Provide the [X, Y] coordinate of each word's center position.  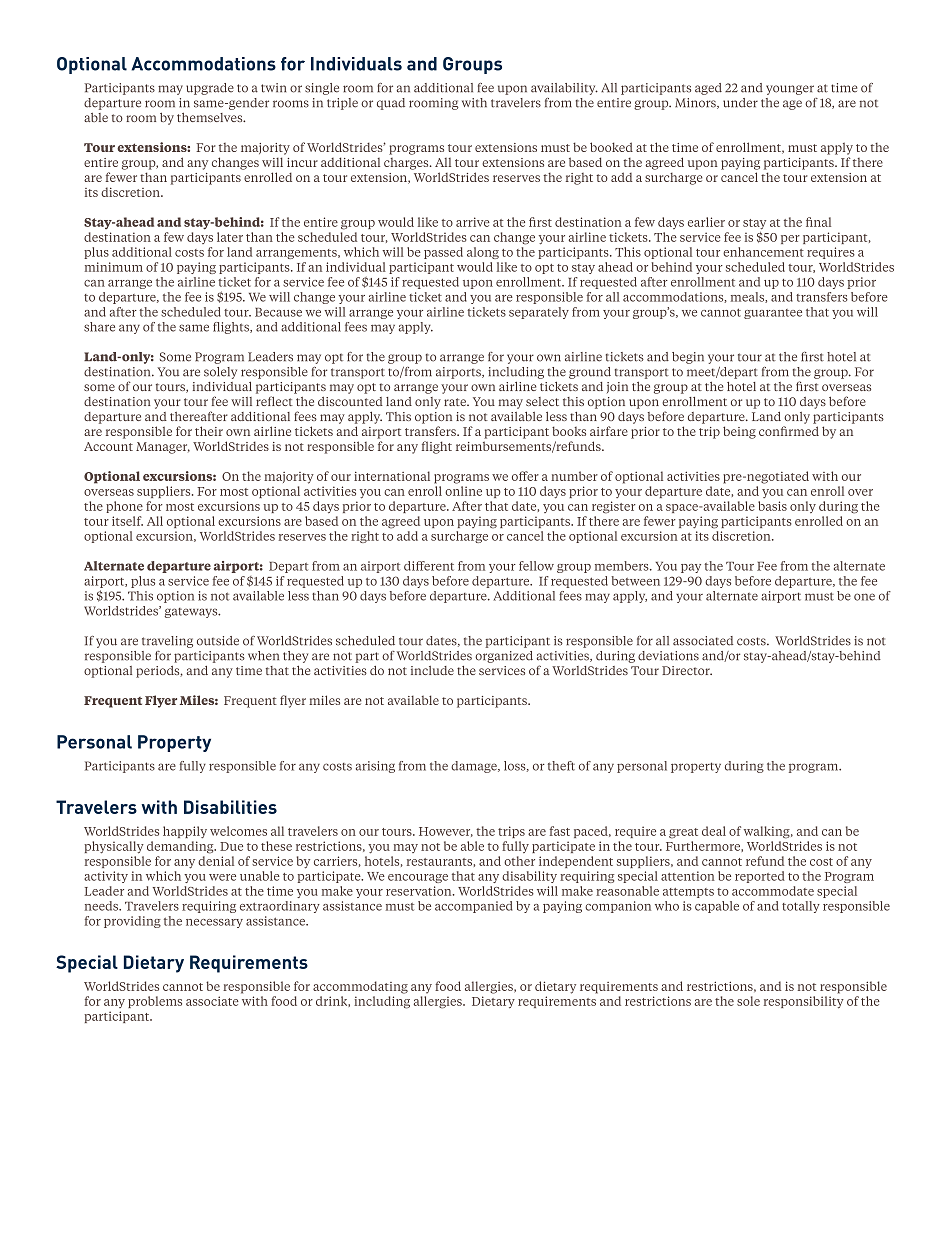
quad [391, 104]
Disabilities [230, 807]
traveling [167, 642]
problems [155, 1002]
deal [714, 831]
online [463, 491]
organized [504, 657]
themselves [211, 117]
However [446, 832]
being [739, 432]
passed [443, 253]
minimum [114, 267]
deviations [668, 656]
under [740, 103]
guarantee [773, 314]
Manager [163, 448]
